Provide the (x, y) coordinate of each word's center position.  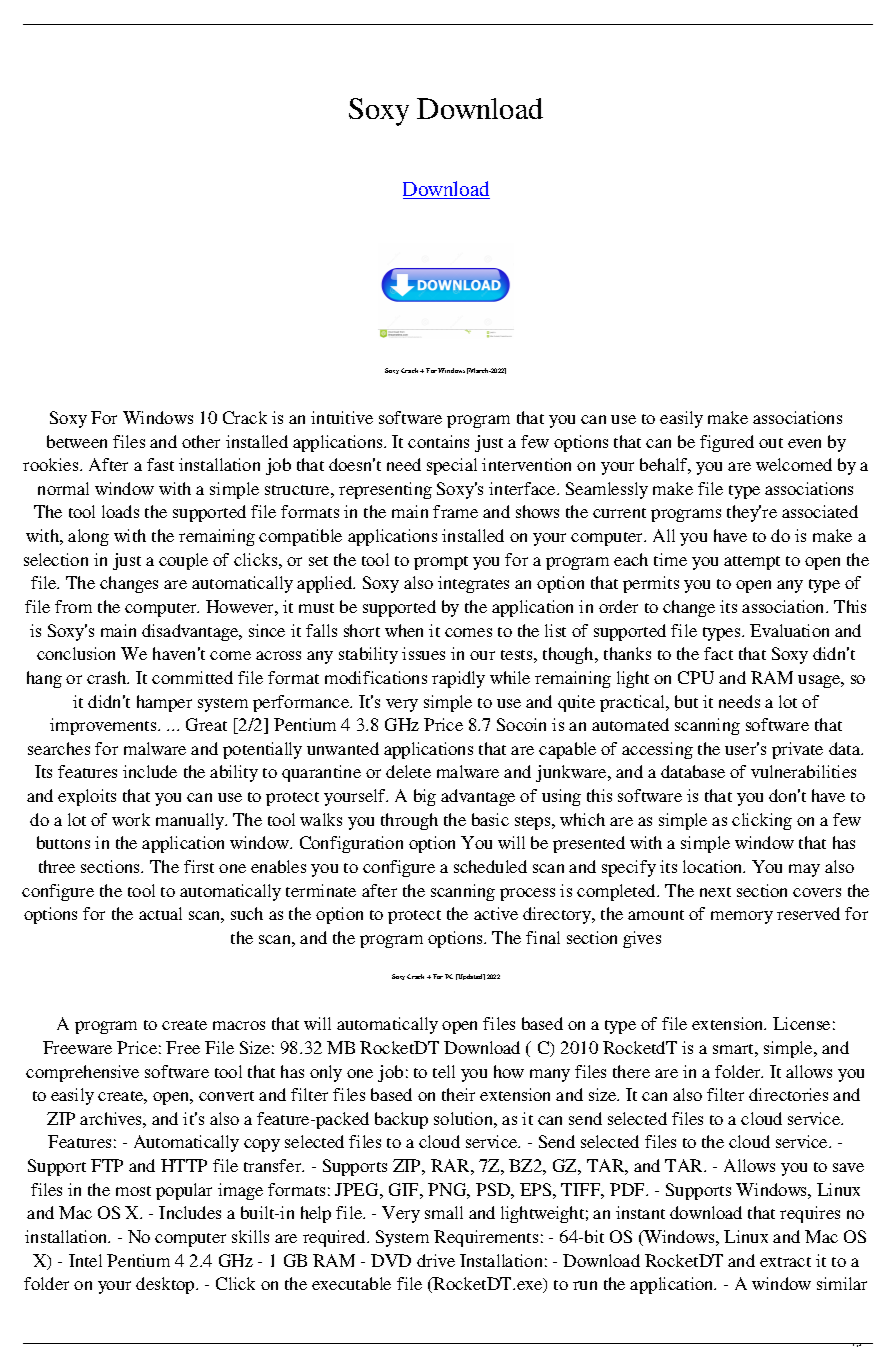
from (73, 606)
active (496, 913)
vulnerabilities (803, 771)
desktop (166, 1285)
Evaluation (789, 630)
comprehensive (82, 1073)
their (458, 1094)
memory (742, 917)
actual (160, 913)
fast (160, 464)
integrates (473, 584)
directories (788, 1094)
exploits (87, 797)
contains (438, 441)
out (771, 443)
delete (408, 771)
